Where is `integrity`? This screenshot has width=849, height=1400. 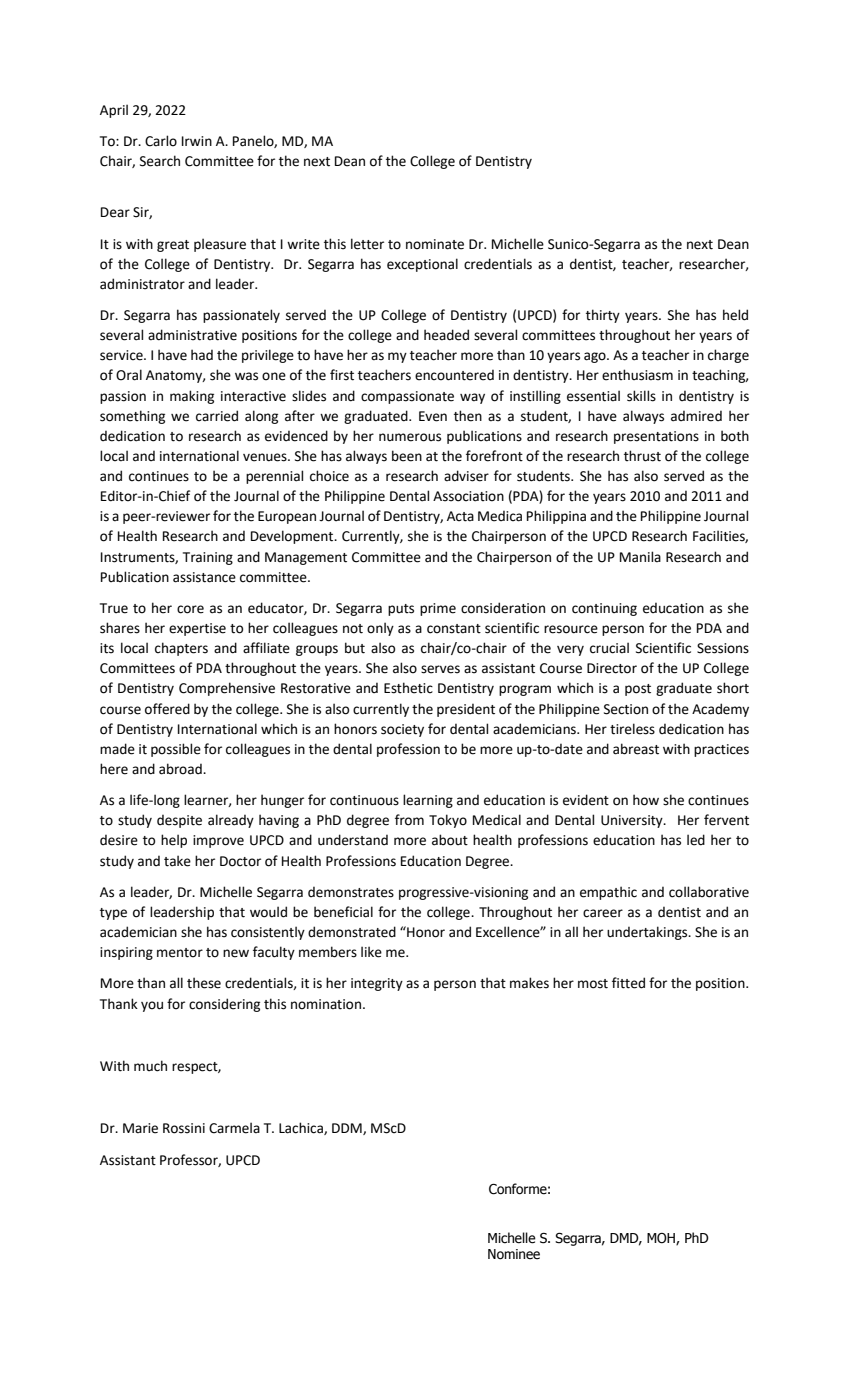 integrity is located at coordinates (377, 984).
